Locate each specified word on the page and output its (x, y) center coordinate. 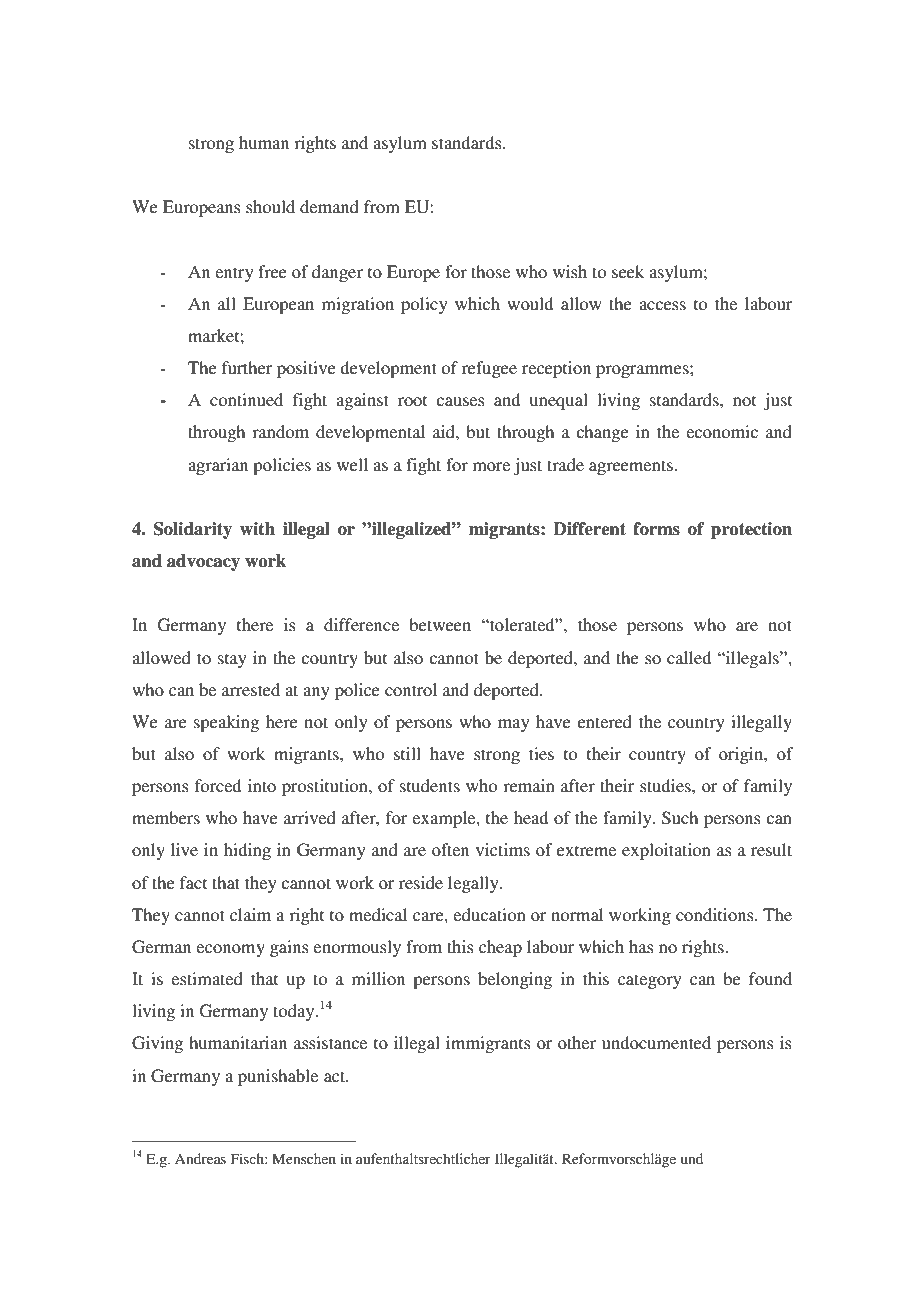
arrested (251, 689)
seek (628, 271)
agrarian (218, 466)
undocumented (656, 1042)
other (577, 1042)
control (411, 689)
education (489, 914)
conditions (716, 914)
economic (722, 431)
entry (234, 274)
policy (424, 305)
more (491, 466)
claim (250, 914)
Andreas (200, 1158)
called (689, 657)
